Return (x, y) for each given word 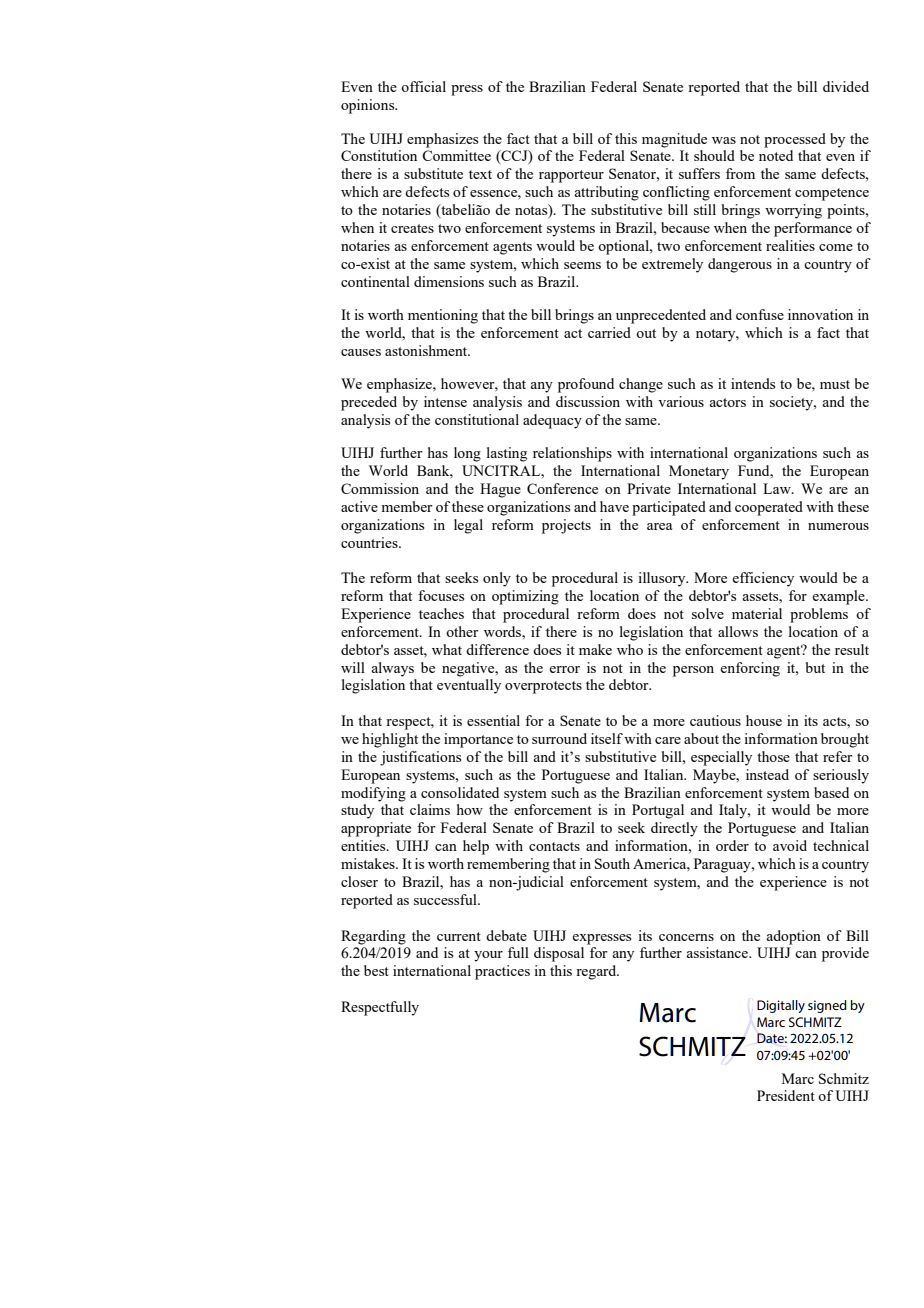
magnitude (674, 140)
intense (445, 401)
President (786, 1095)
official (423, 86)
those (773, 756)
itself (607, 738)
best (376, 970)
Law (778, 488)
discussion (588, 401)
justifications (420, 758)
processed (795, 140)
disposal (559, 954)
